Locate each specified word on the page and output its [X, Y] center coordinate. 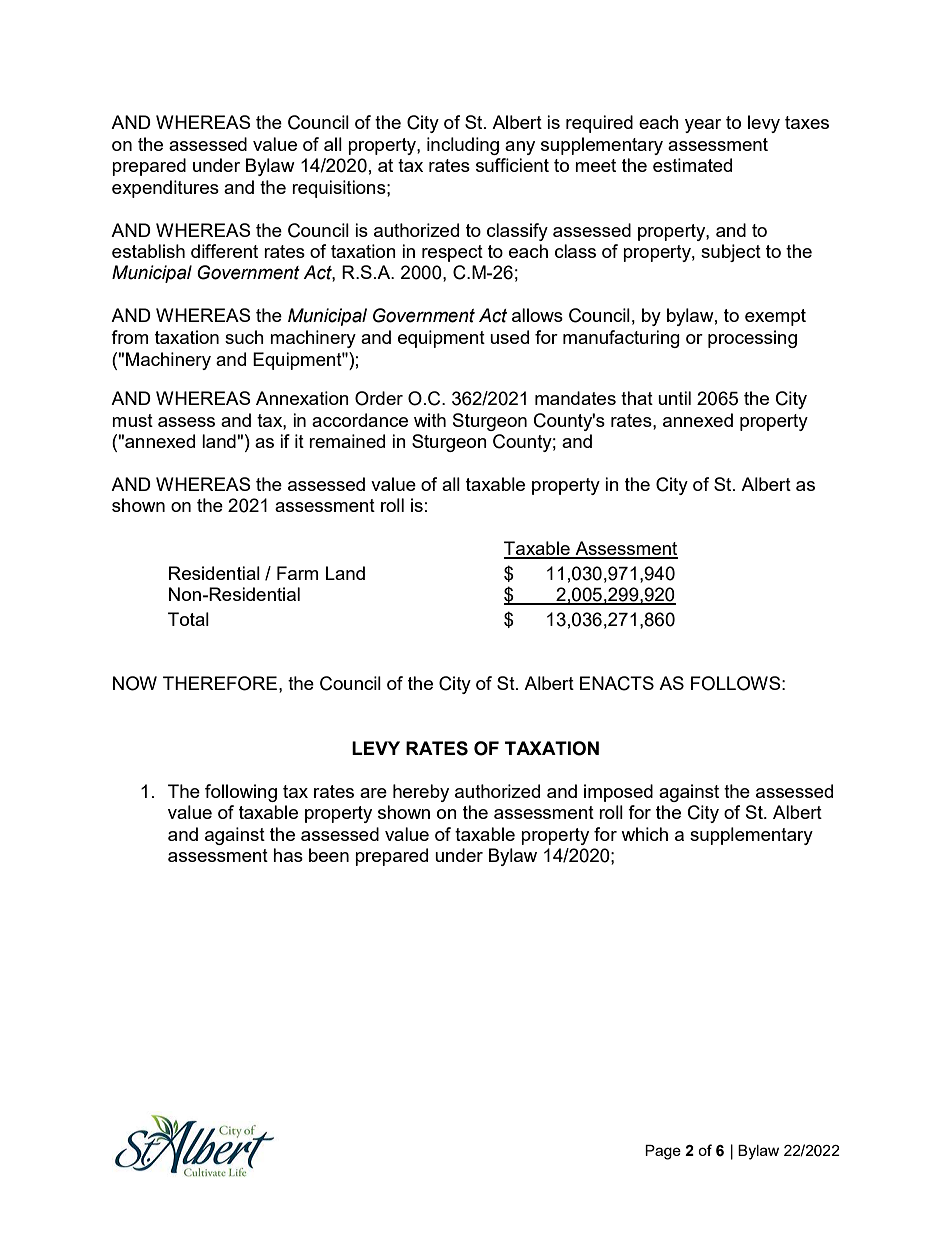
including [463, 146]
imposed [618, 793]
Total [188, 619]
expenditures [165, 189]
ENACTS [617, 683]
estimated [692, 165]
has [288, 855]
